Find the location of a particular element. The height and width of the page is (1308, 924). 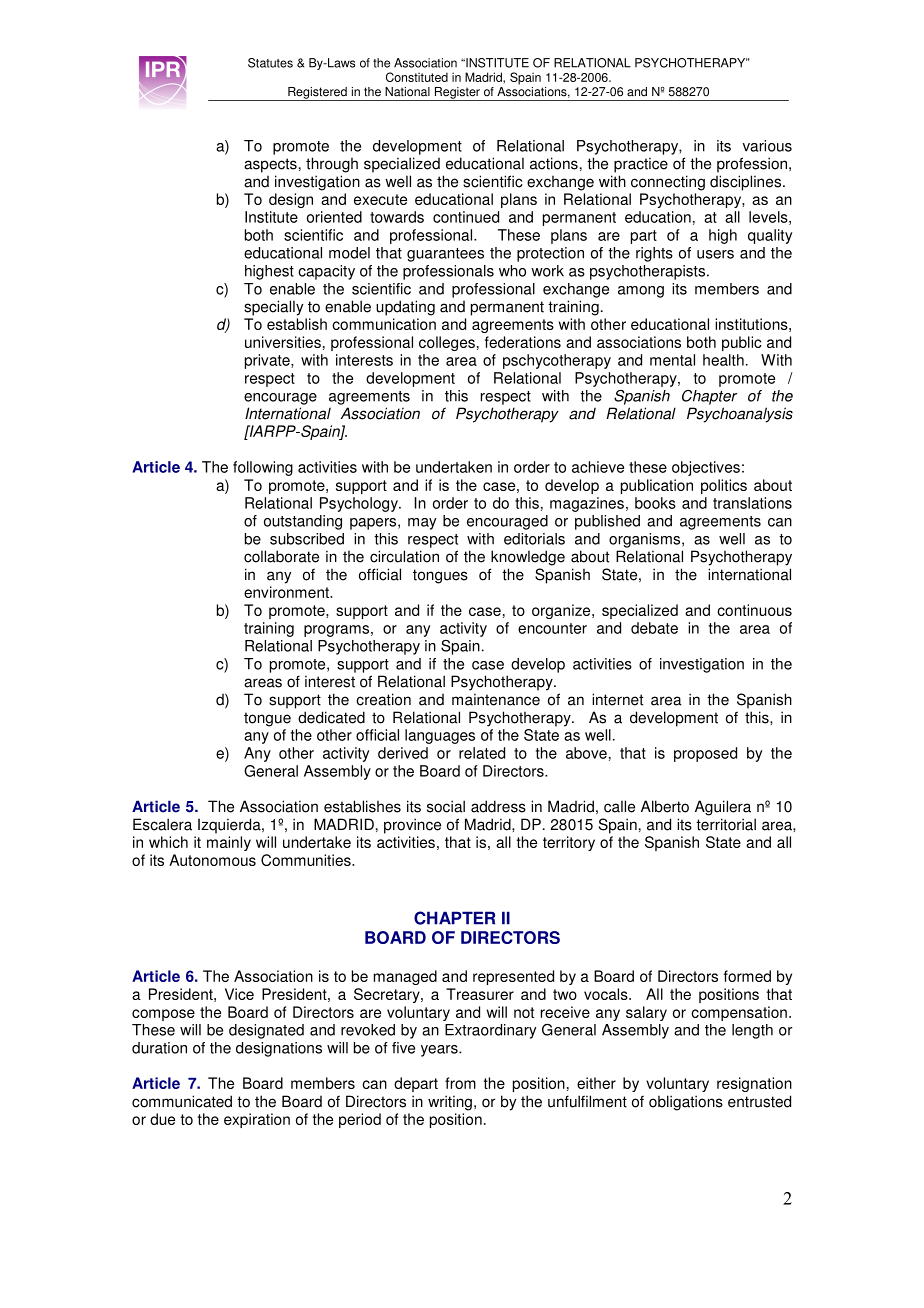

expiration is located at coordinates (257, 1120).
